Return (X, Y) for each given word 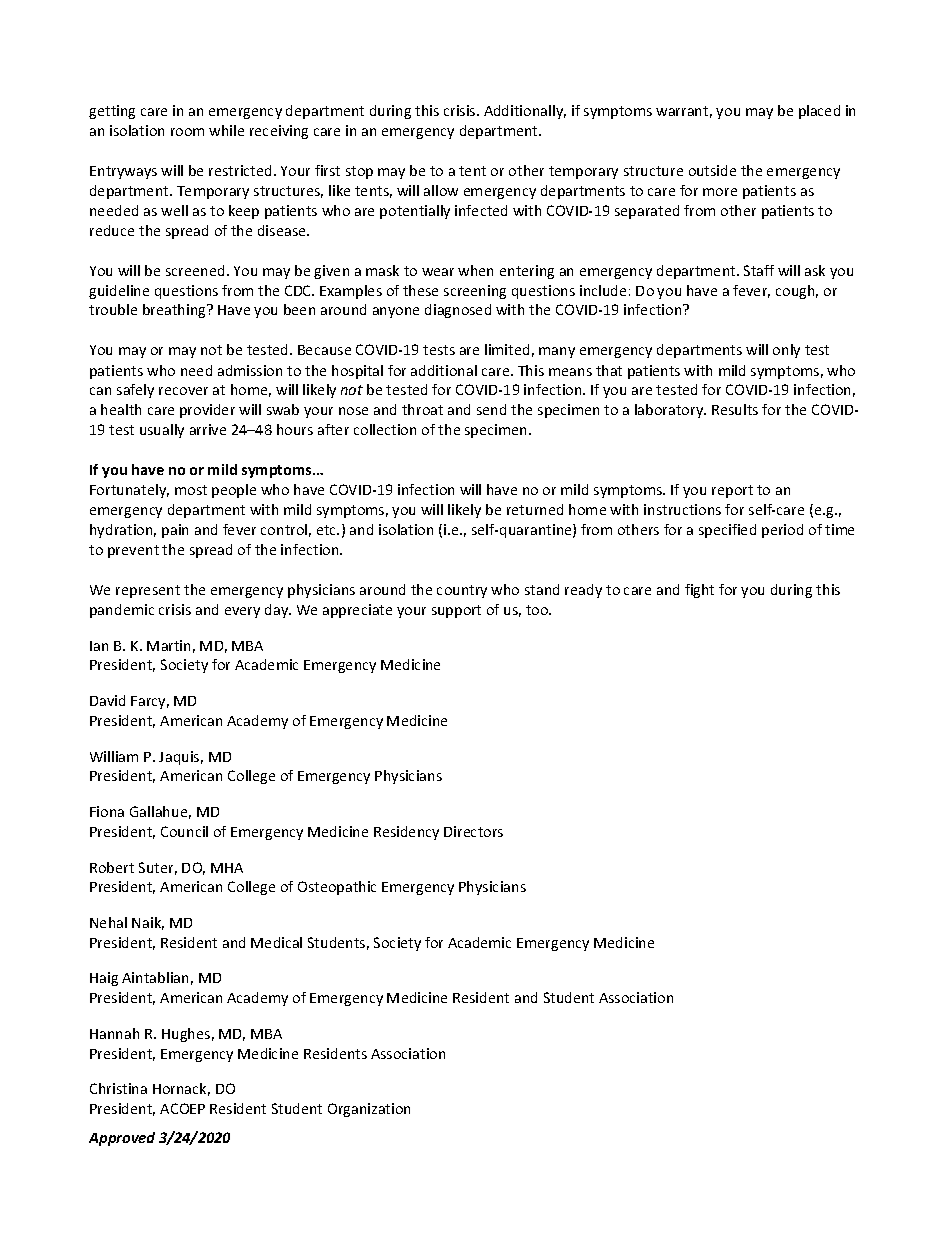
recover (183, 391)
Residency (406, 833)
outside (712, 170)
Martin (168, 645)
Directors (473, 831)
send (491, 409)
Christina (118, 1088)
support (456, 611)
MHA (227, 868)
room (187, 132)
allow (441, 190)
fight (699, 591)
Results (735, 409)
